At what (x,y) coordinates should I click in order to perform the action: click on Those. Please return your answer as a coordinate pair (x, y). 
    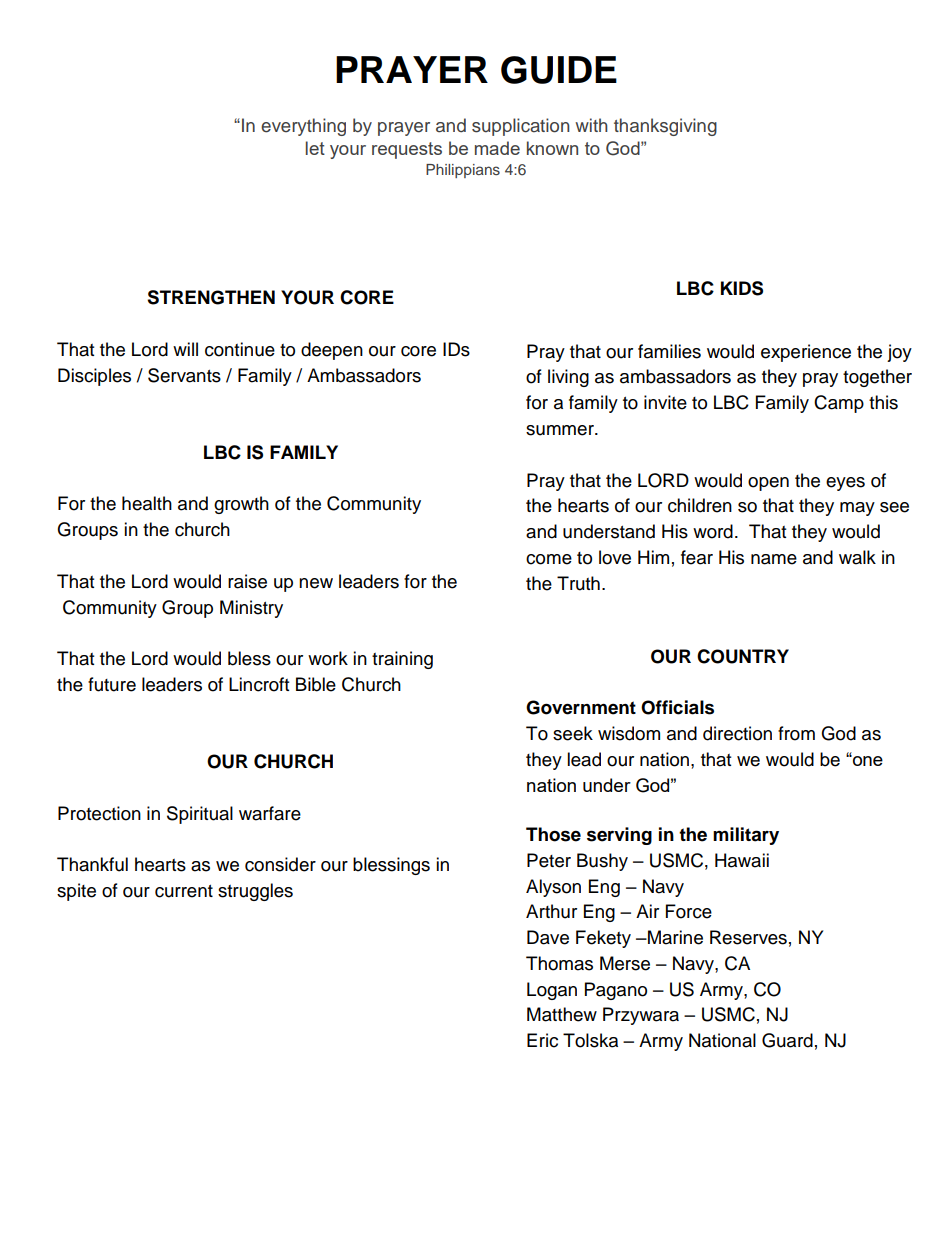
    Looking at the image, I should click on (553, 834).
